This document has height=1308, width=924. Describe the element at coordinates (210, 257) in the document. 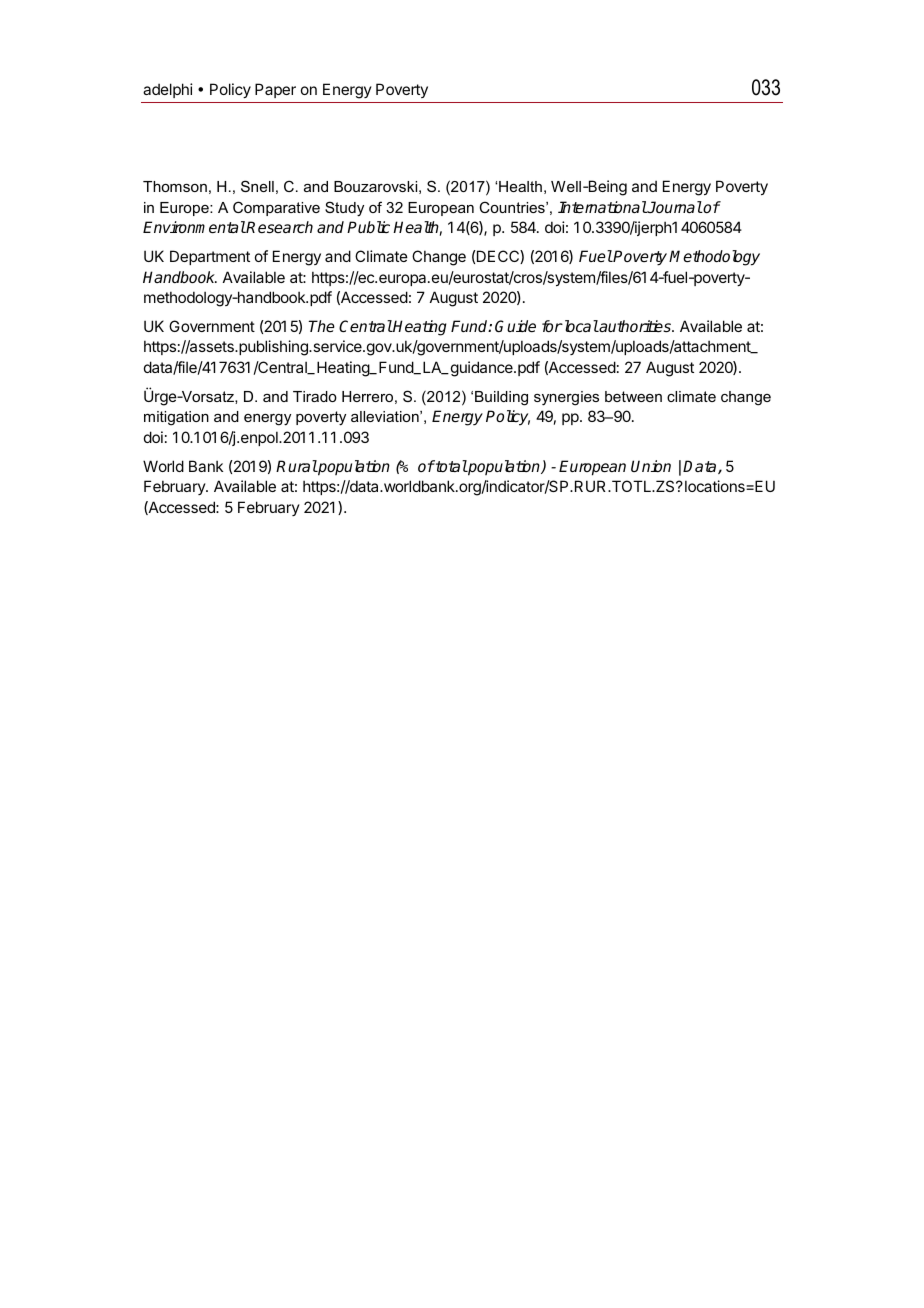

I see `Department` at that location.
